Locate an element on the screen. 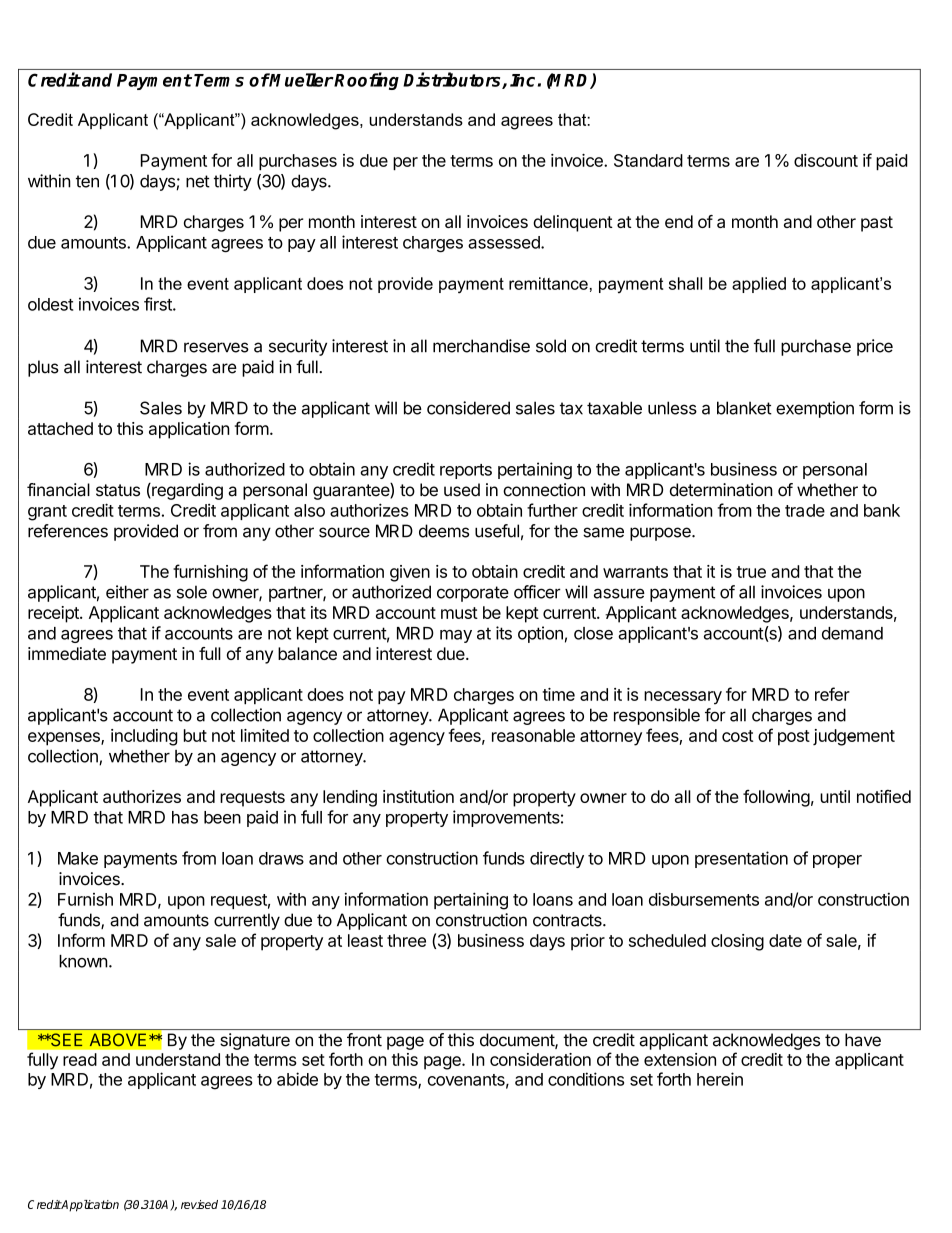 This screenshot has height=1233, width=952. net is located at coordinates (198, 181).
